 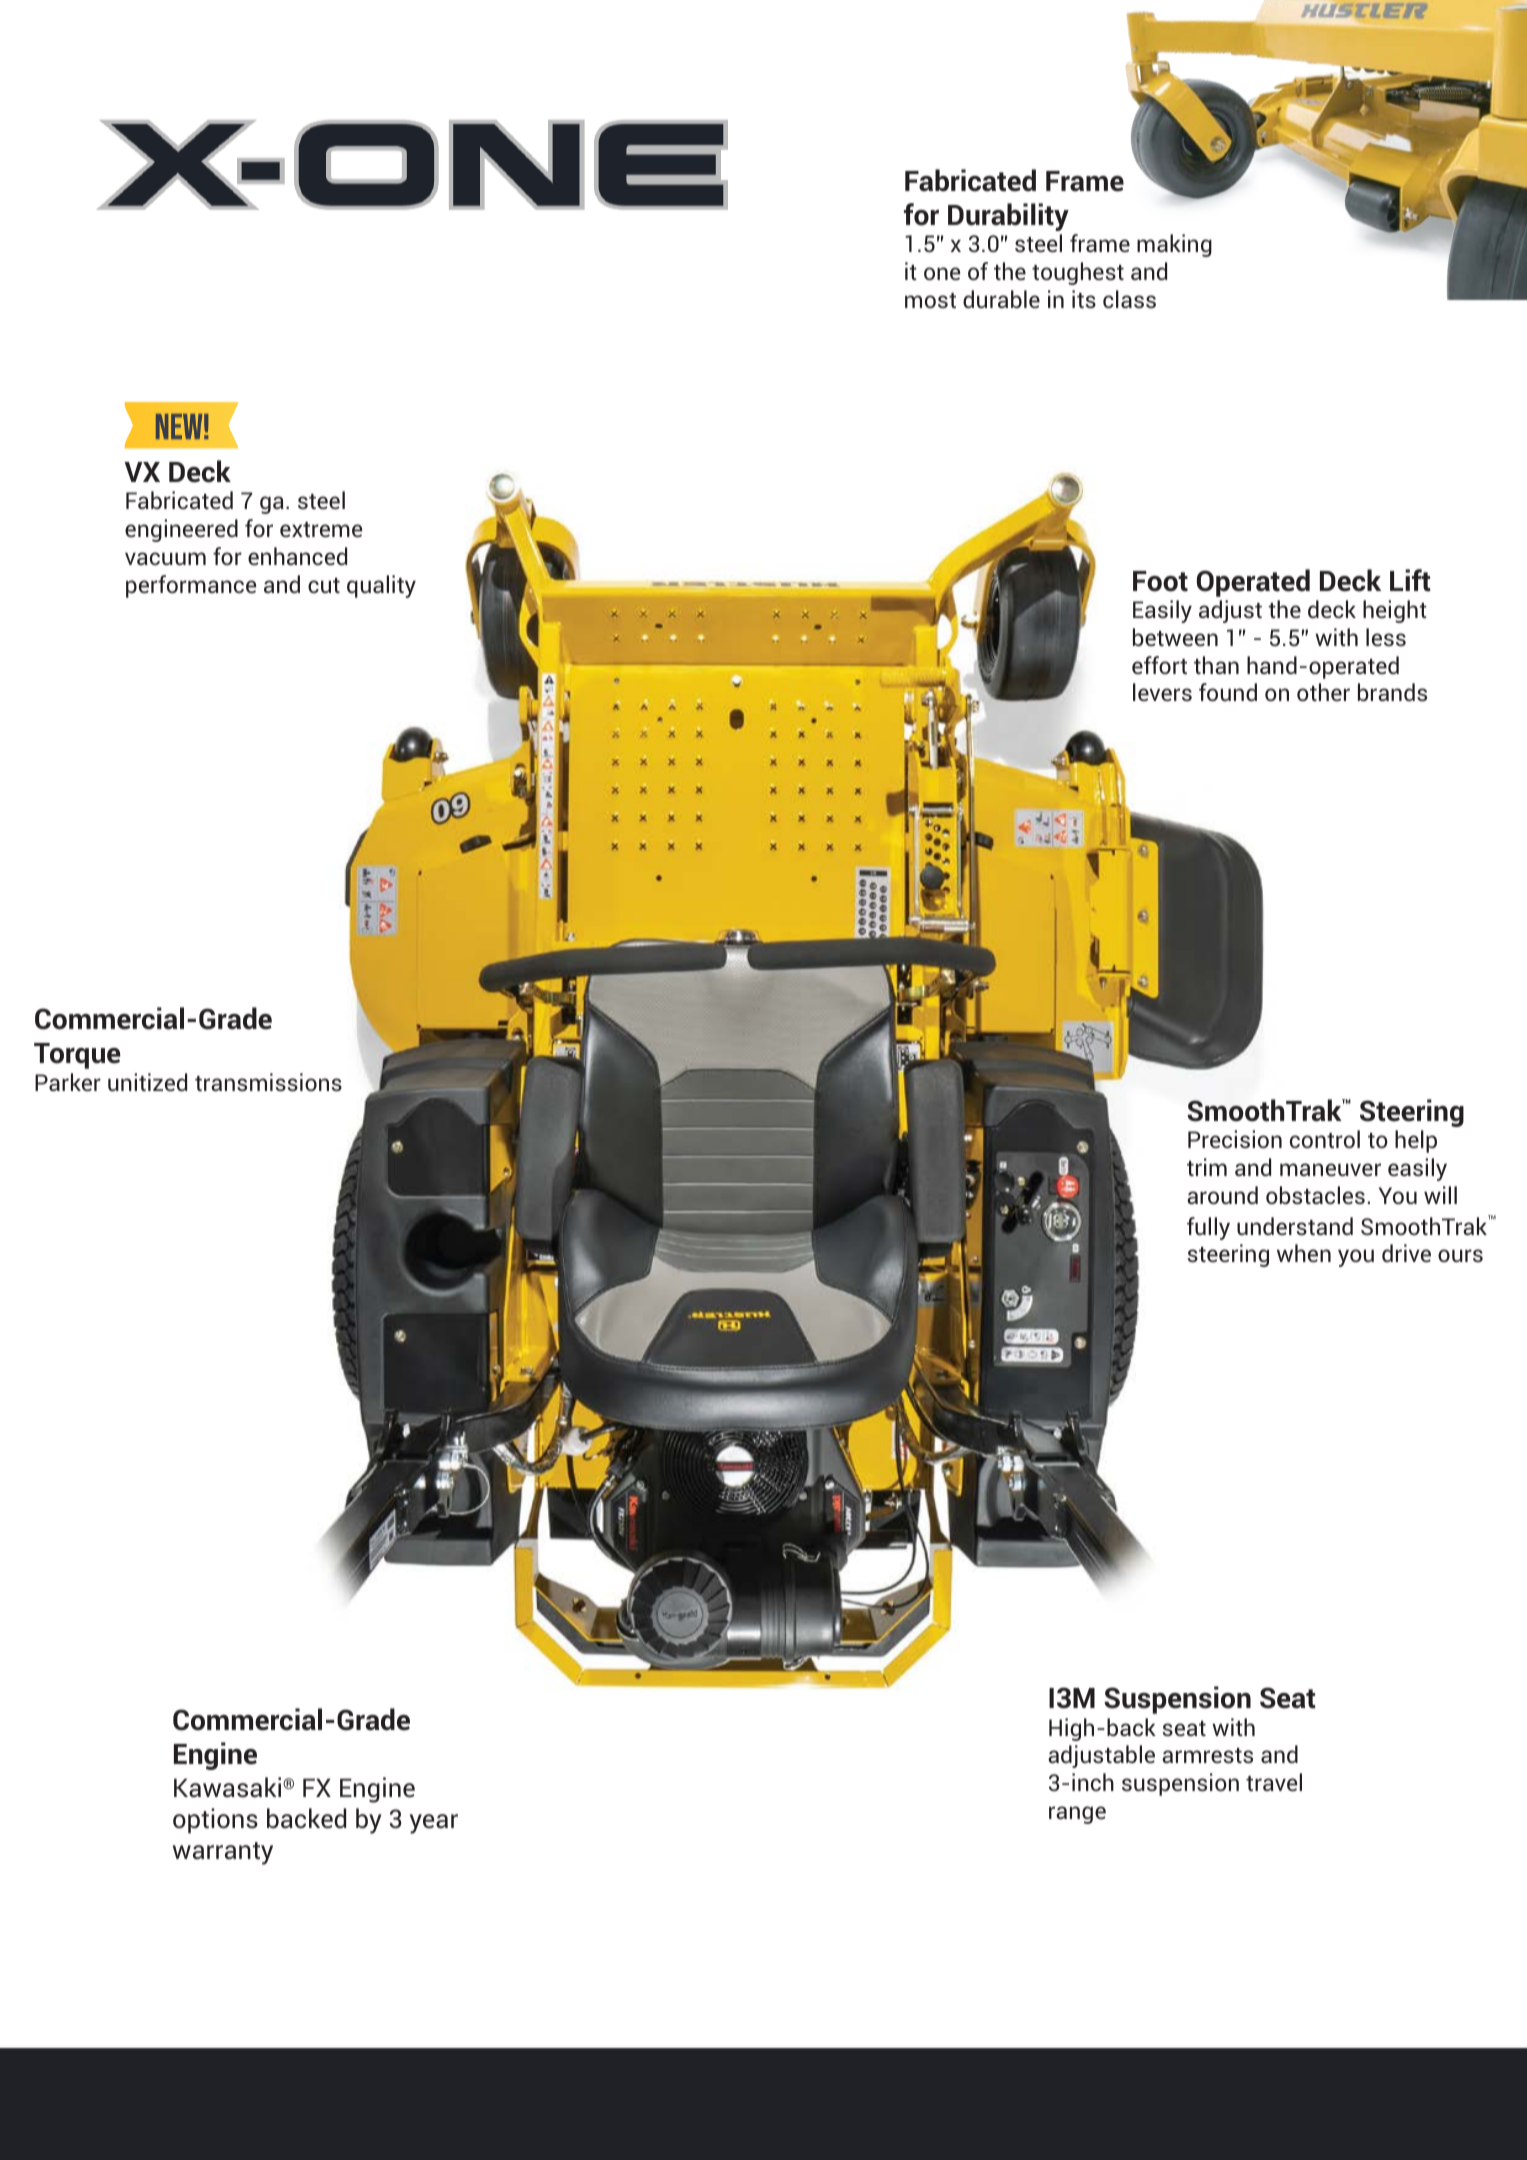 I want to click on most, so click(x=930, y=300).
